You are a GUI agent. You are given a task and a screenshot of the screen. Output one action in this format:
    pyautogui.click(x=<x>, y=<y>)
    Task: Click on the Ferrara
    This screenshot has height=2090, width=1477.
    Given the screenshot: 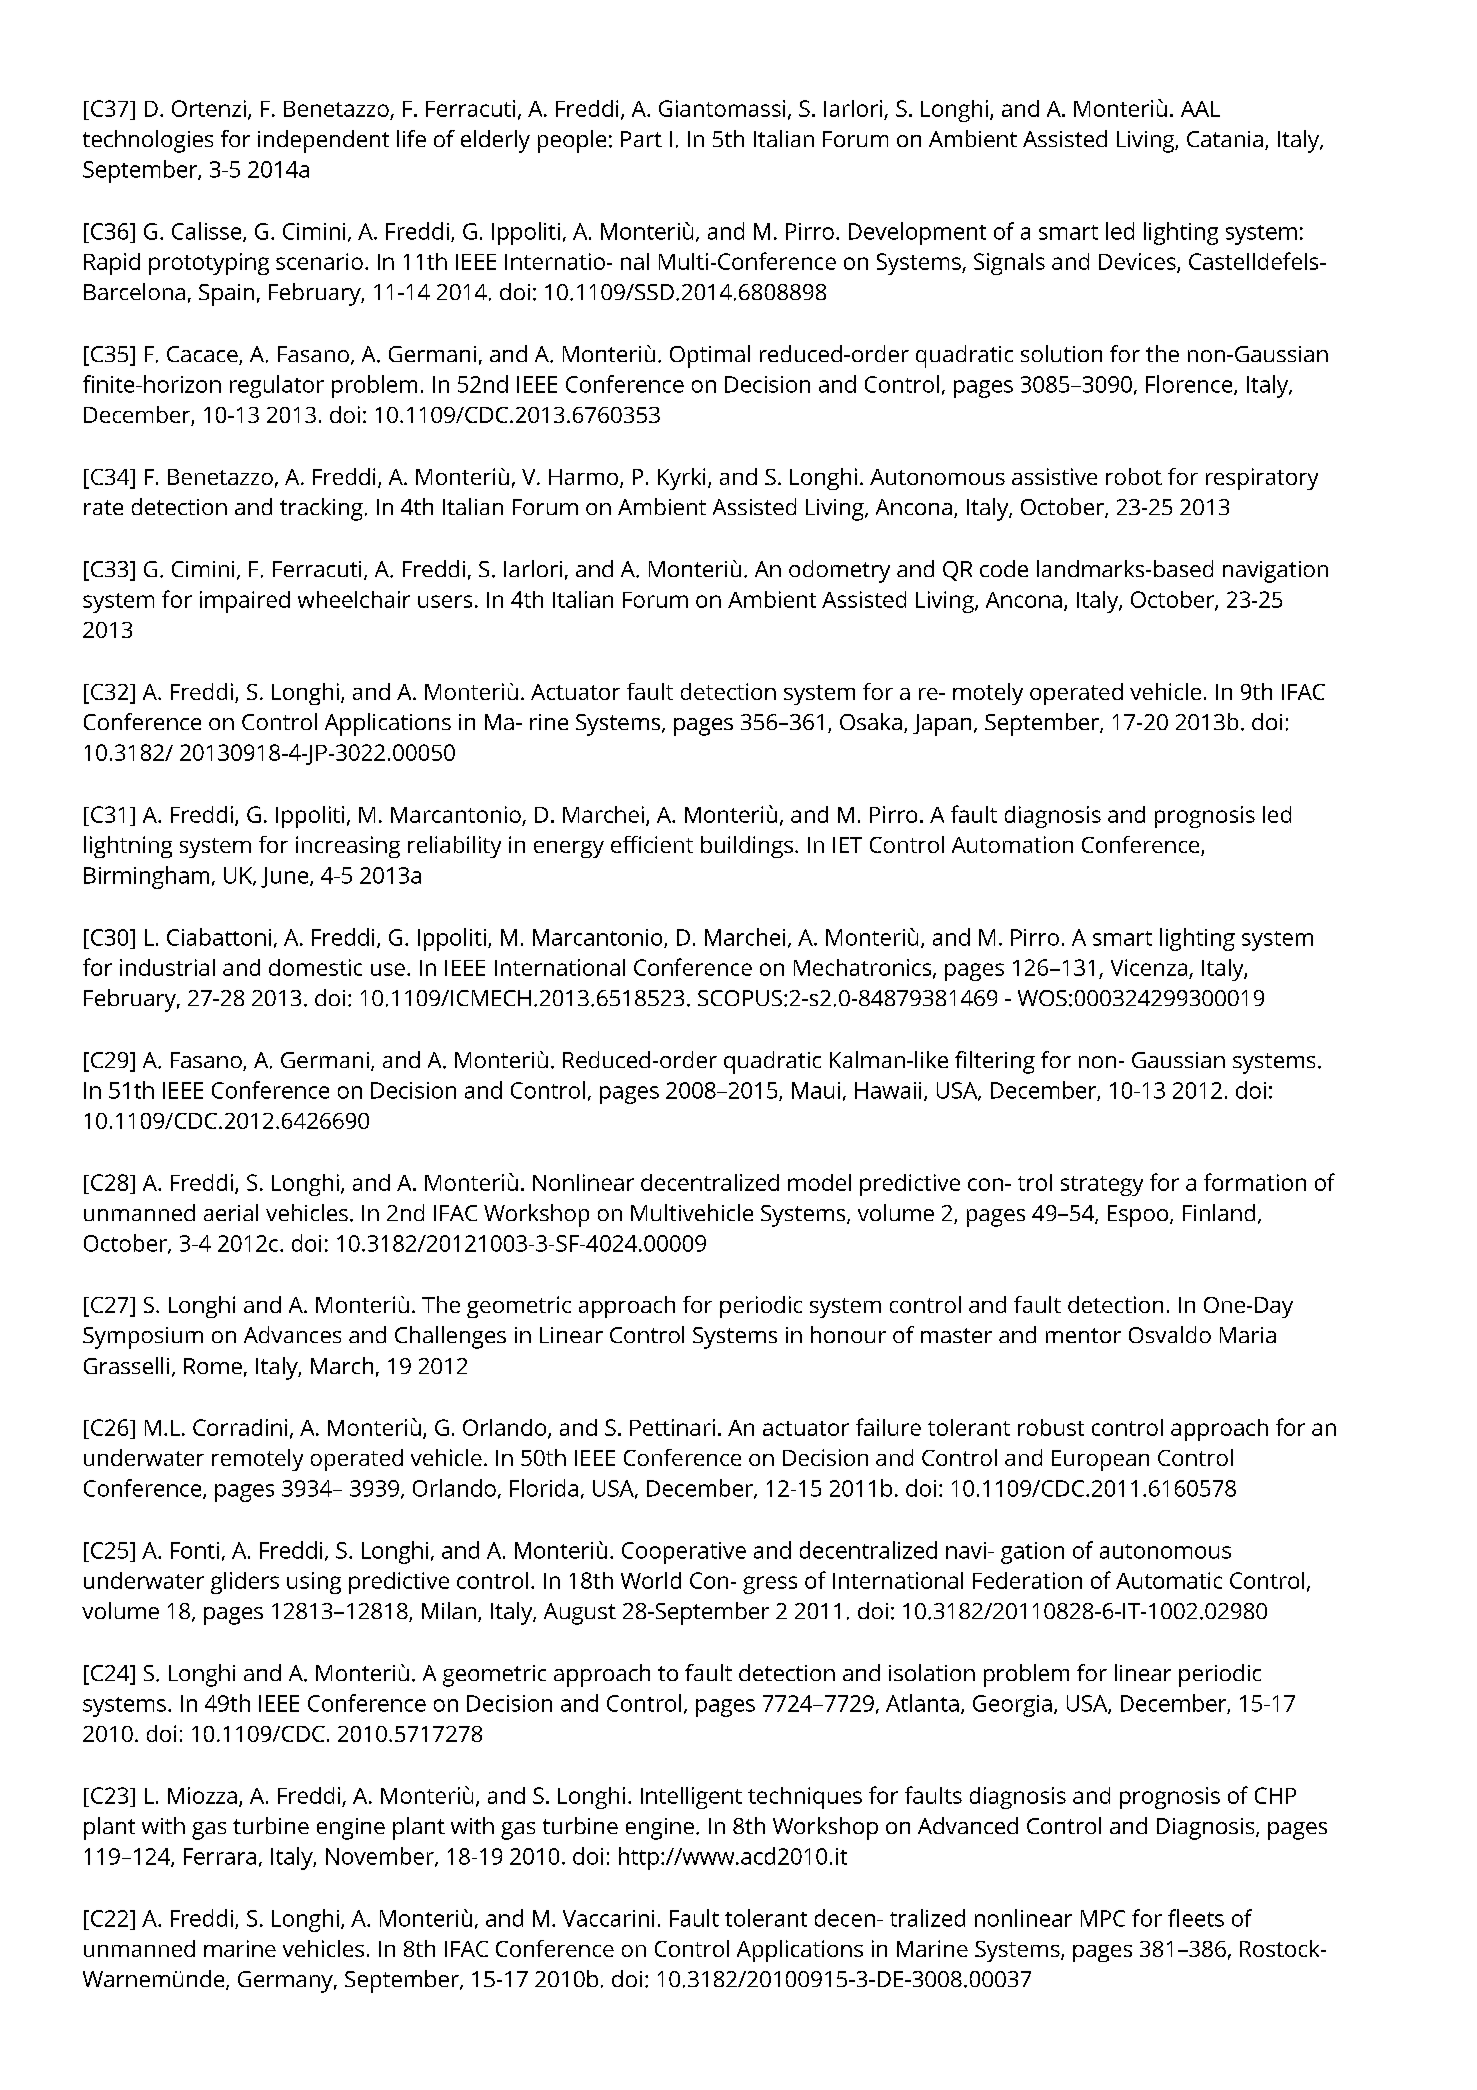 What is the action you would take?
    pyautogui.click(x=220, y=1856)
